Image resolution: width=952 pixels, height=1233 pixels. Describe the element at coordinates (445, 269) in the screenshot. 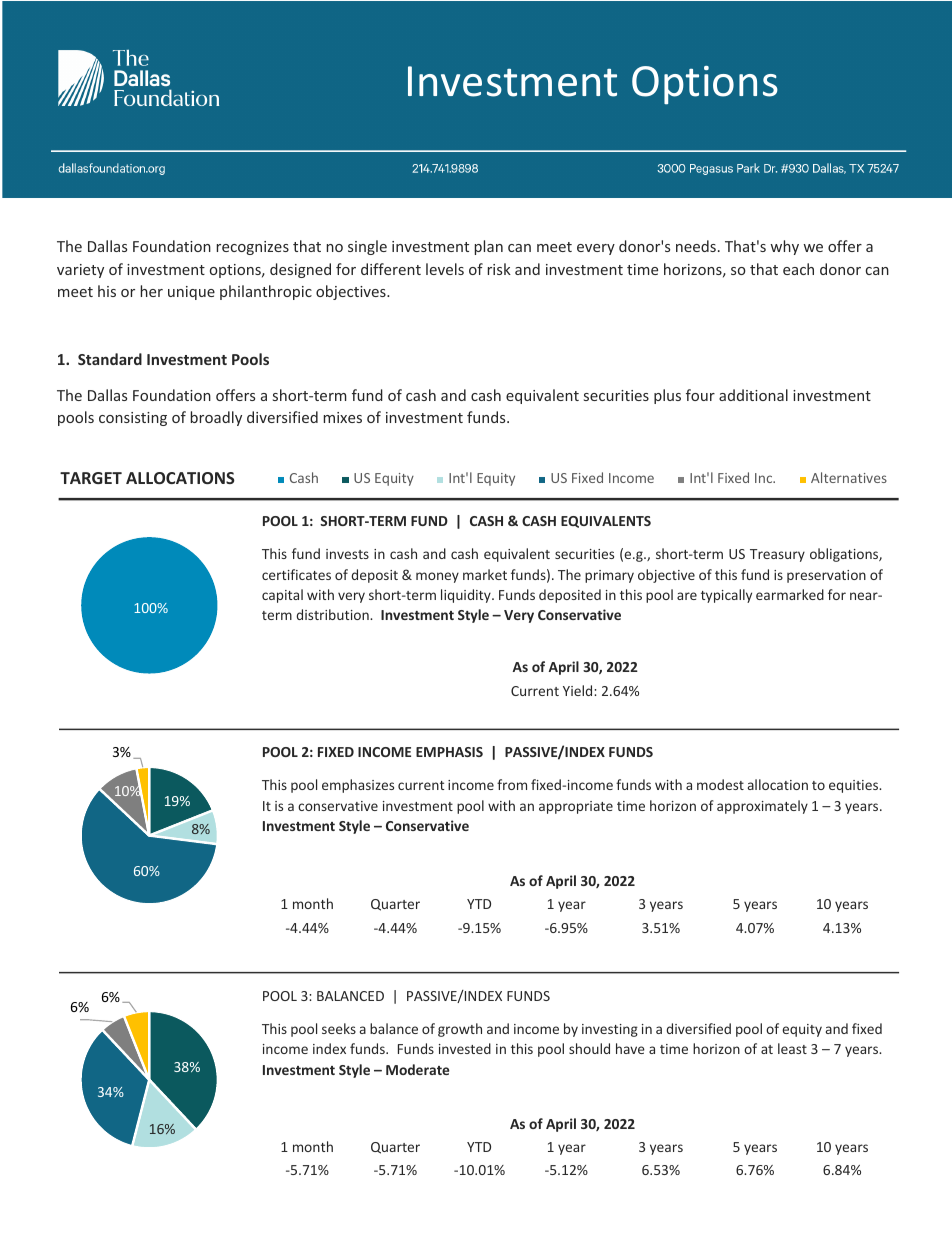

I see `levels` at that location.
